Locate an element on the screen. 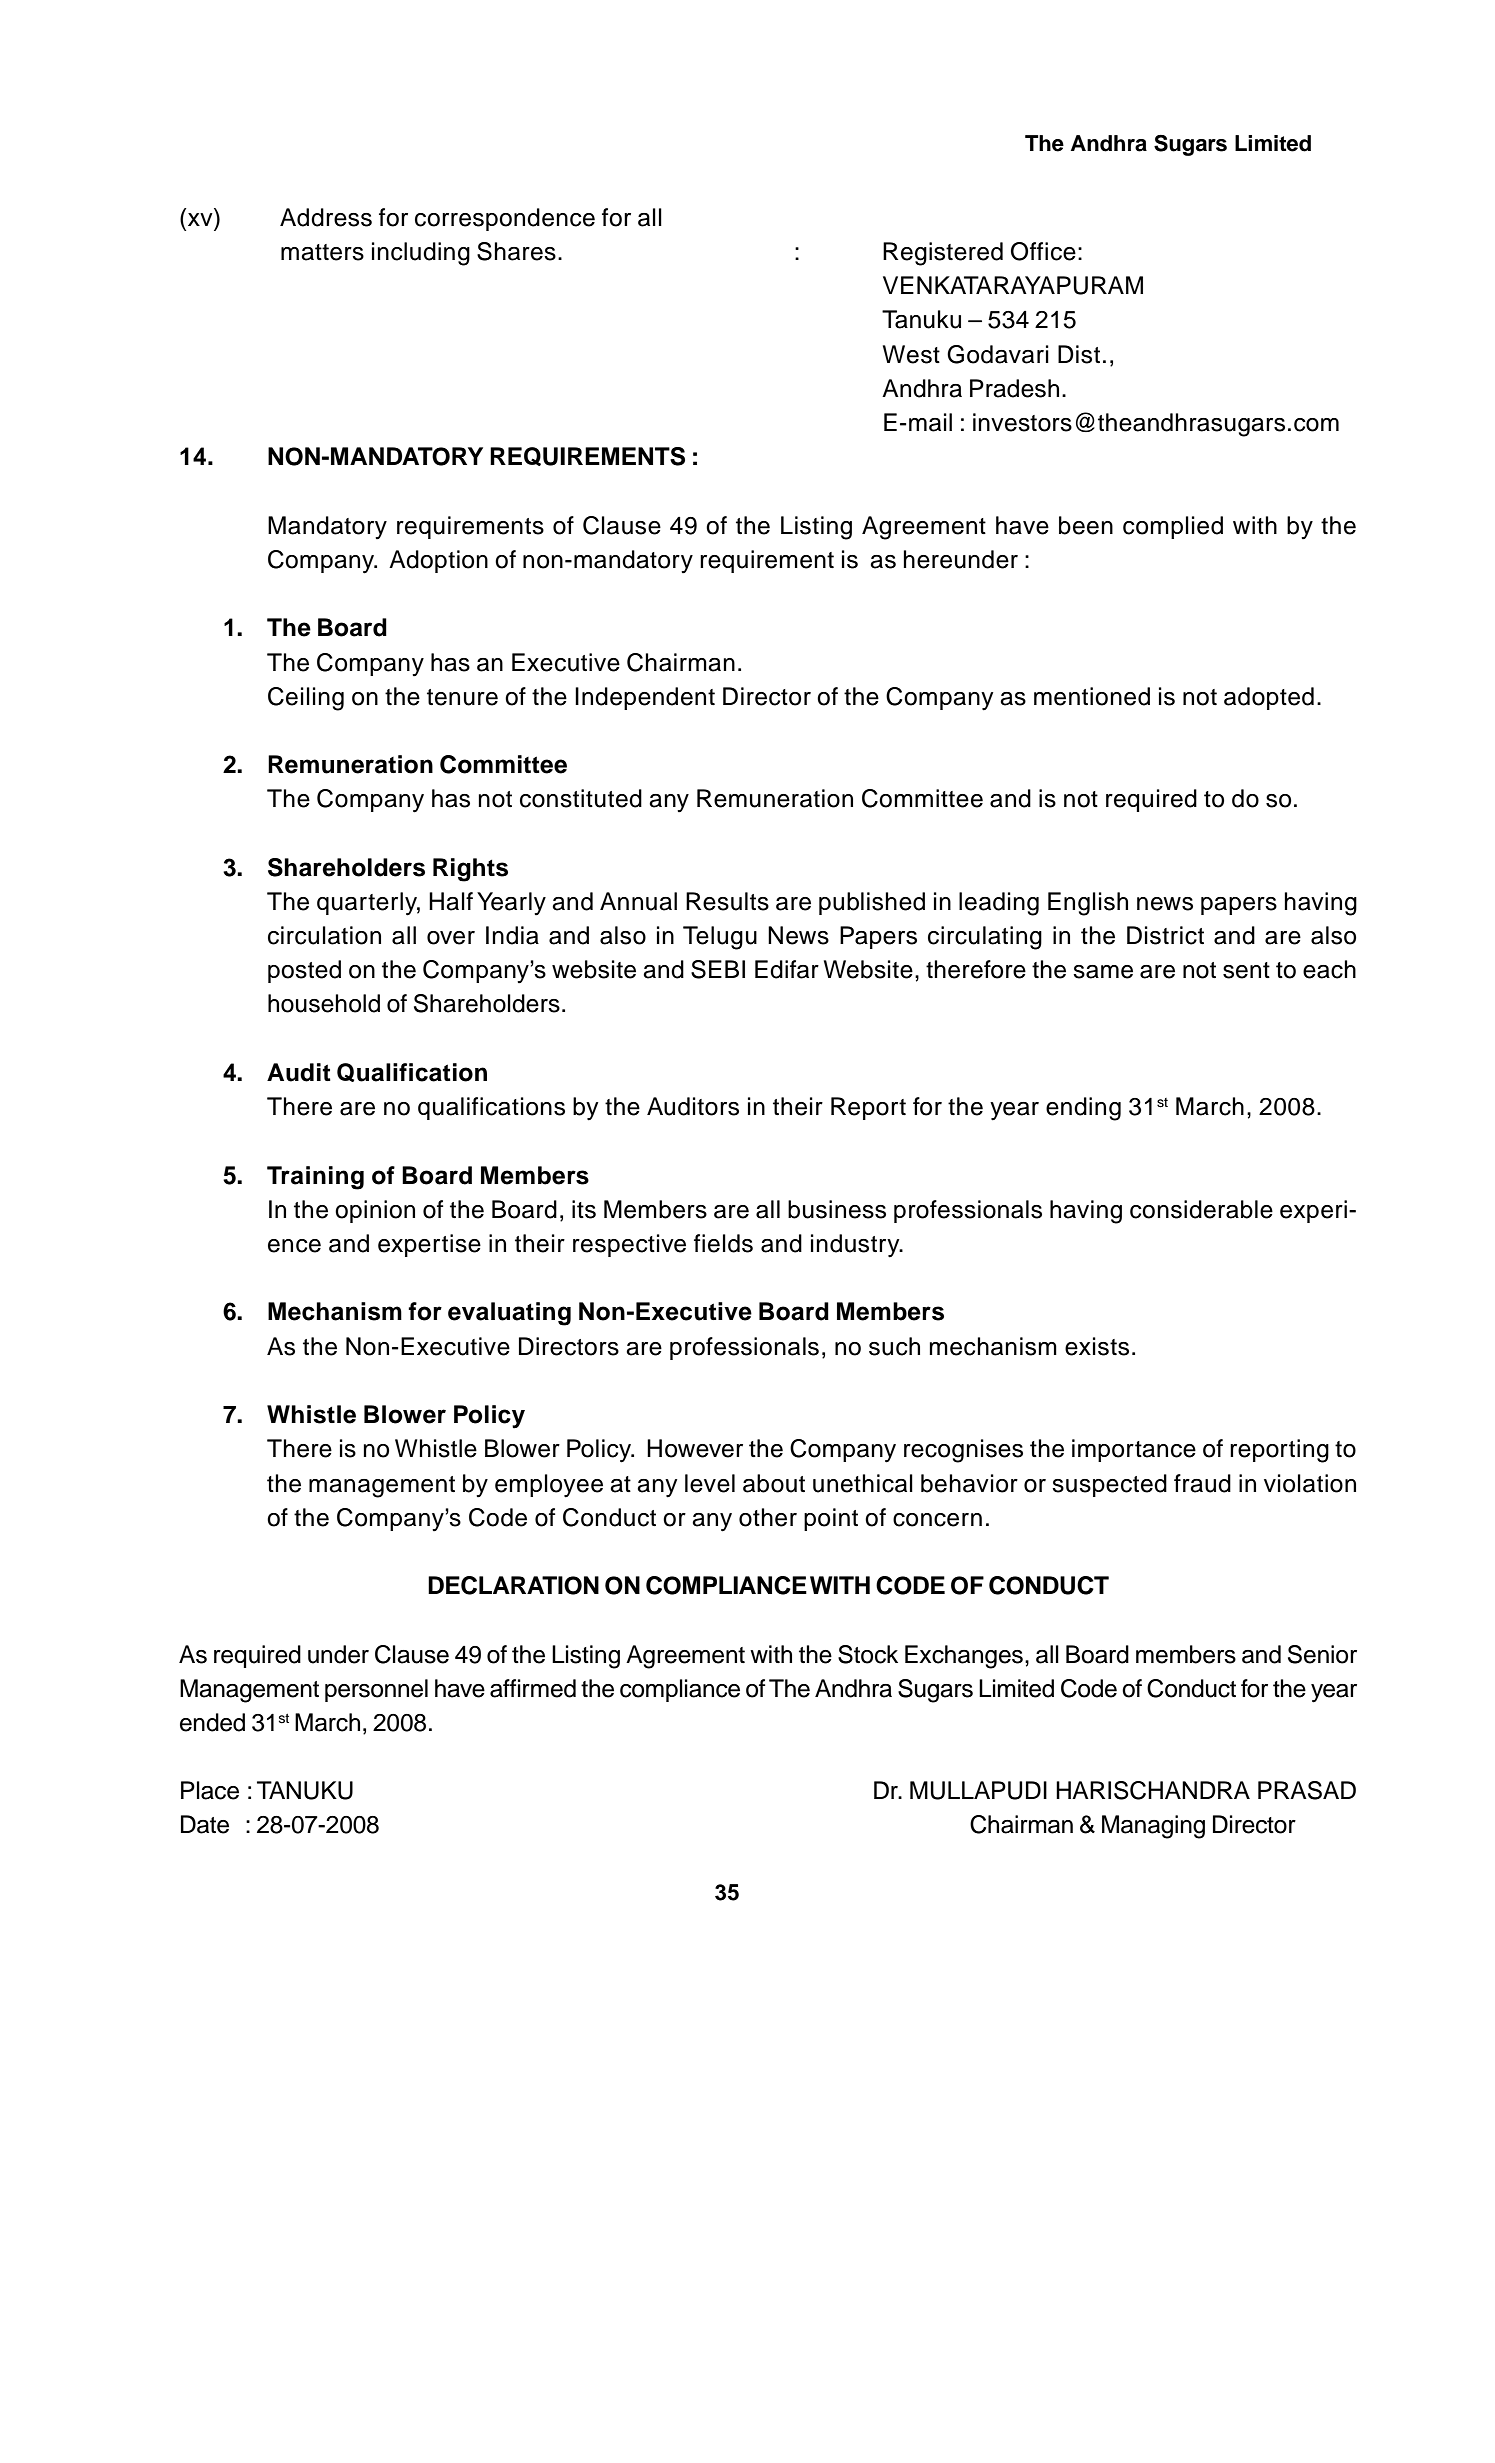 The image size is (1495, 2463). personnel is located at coordinates (376, 1690).
